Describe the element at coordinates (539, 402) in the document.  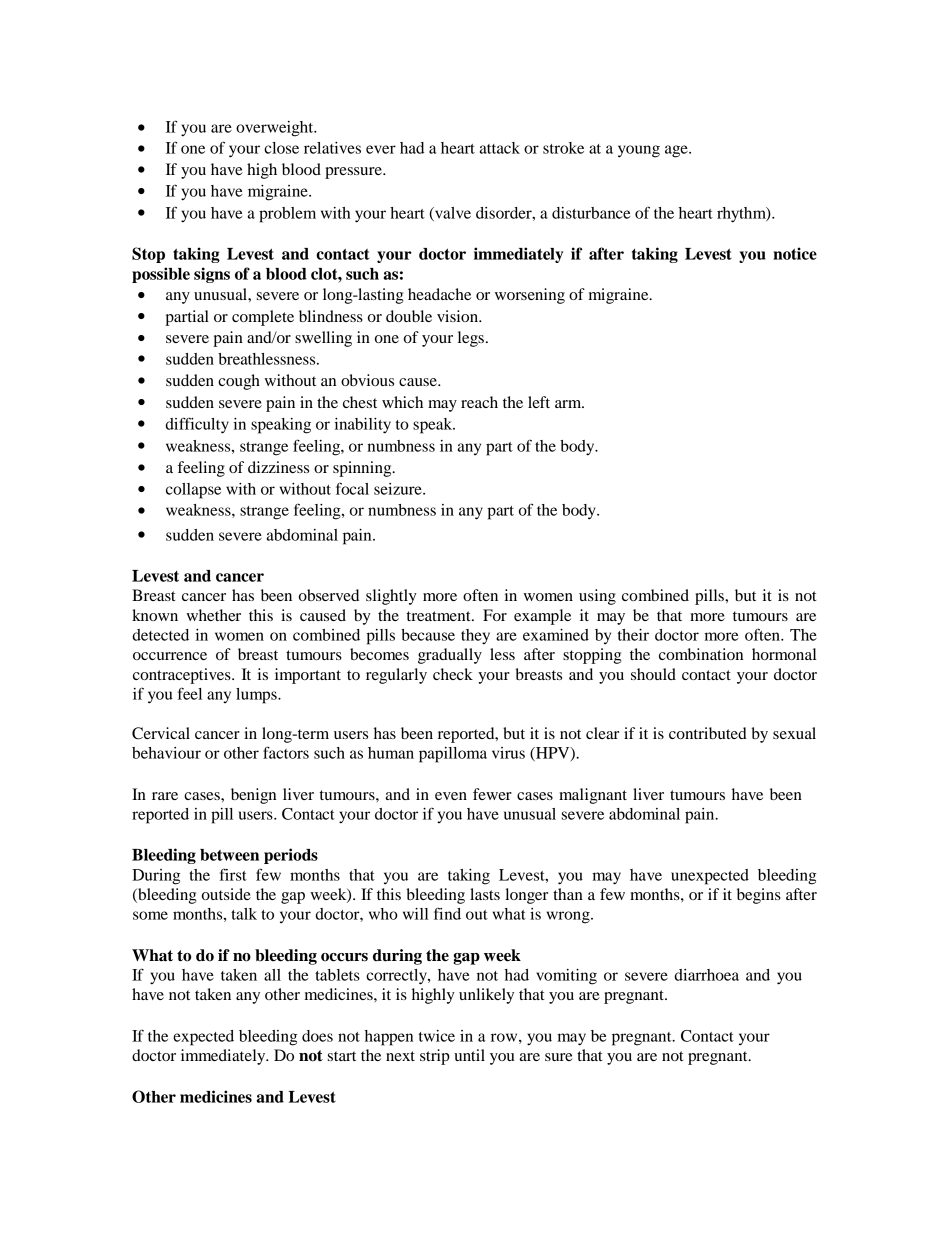
I see `left` at that location.
